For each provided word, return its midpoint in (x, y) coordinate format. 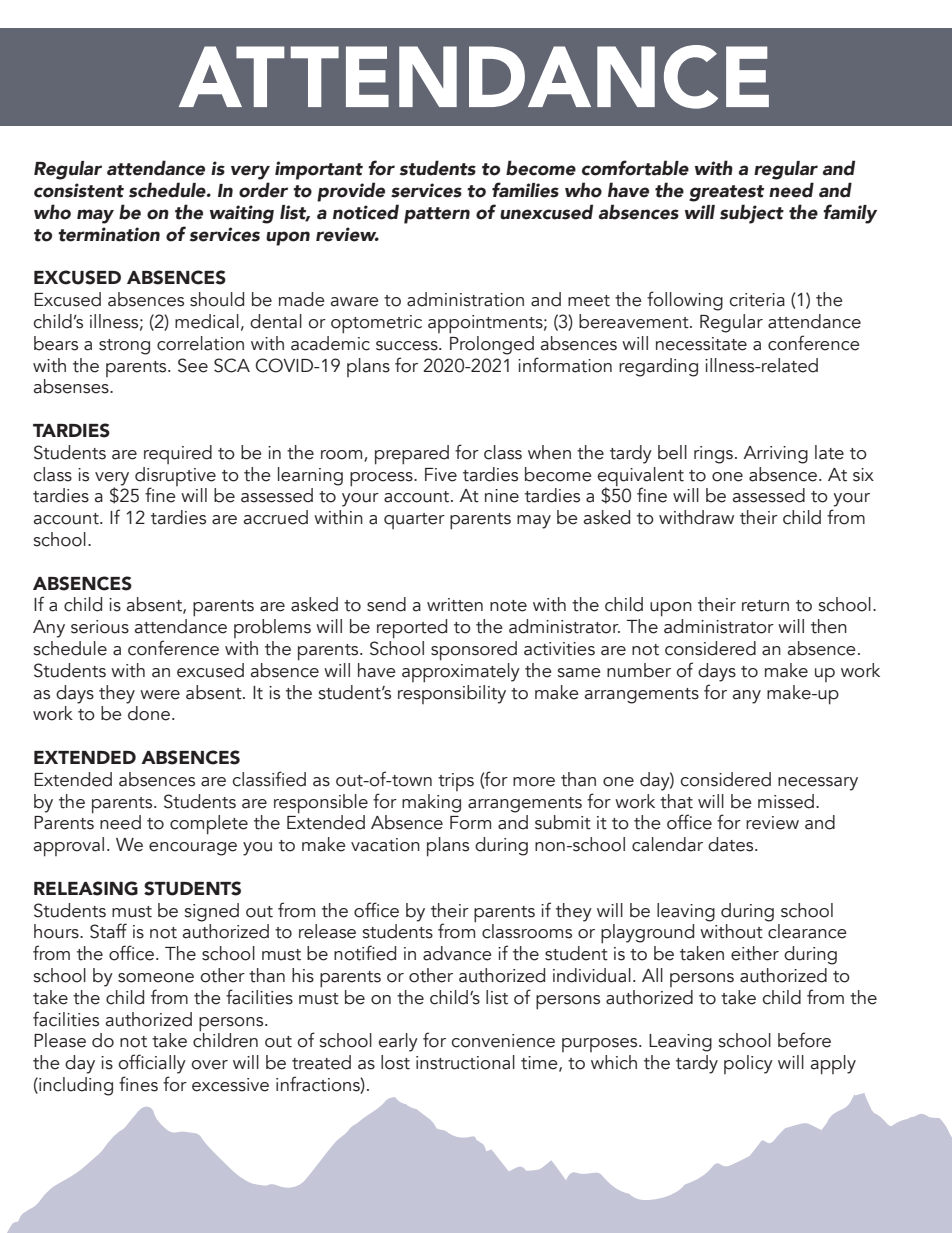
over (209, 1065)
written (455, 605)
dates (732, 844)
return (765, 606)
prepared (412, 455)
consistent (79, 190)
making (431, 803)
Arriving (775, 455)
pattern (437, 215)
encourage (193, 849)
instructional (465, 1062)
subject (752, 214)
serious (100, 627)
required (178, 454)
